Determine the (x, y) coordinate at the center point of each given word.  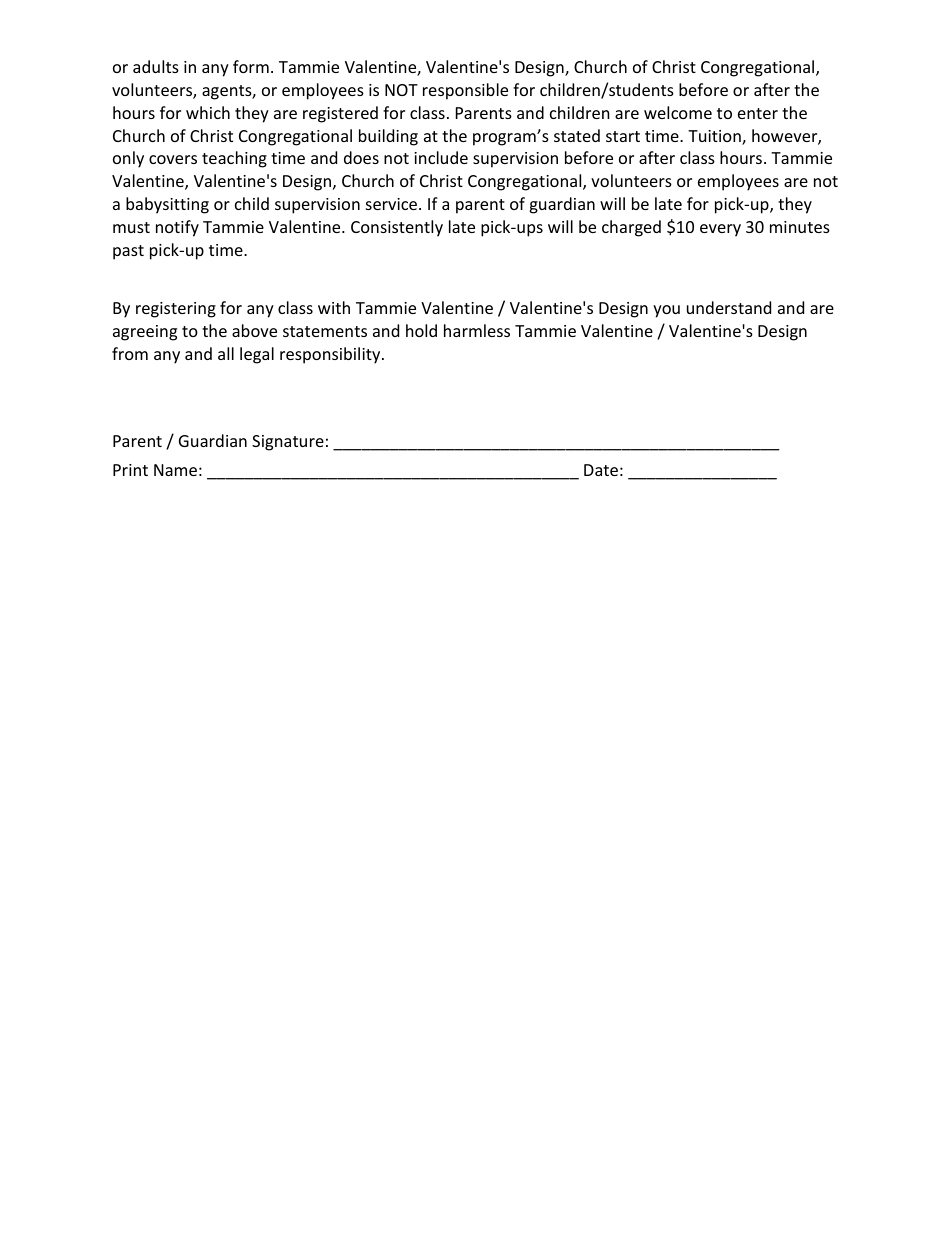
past (128, 252)
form (251, 66)
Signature (288, 443)
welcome (678, 112)
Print (130, 470)
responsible (465, 91)
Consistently (397, 228)
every (720, 230)
